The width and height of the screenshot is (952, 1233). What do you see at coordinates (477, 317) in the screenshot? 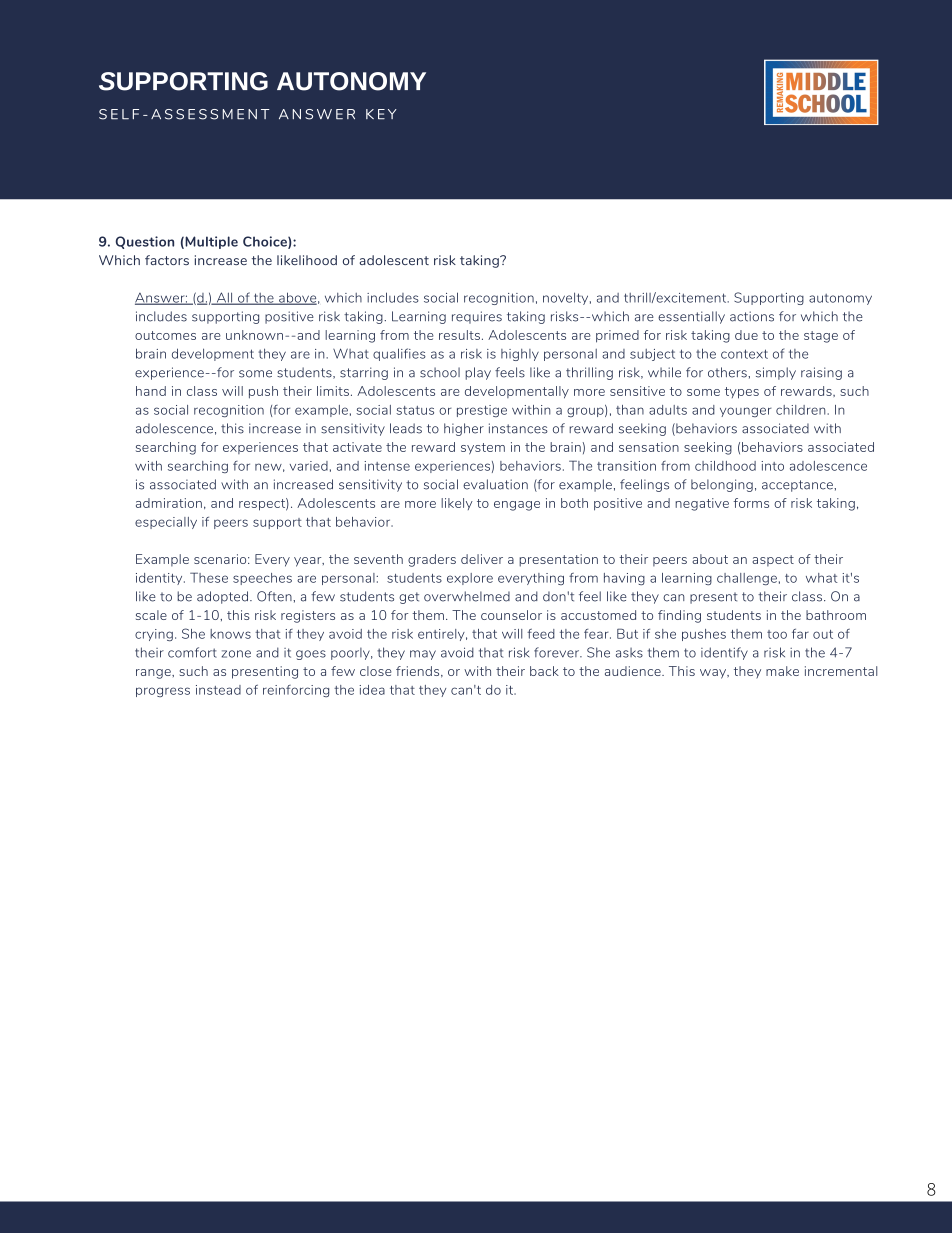
I see `requires` at bounding box center [477, 317].
